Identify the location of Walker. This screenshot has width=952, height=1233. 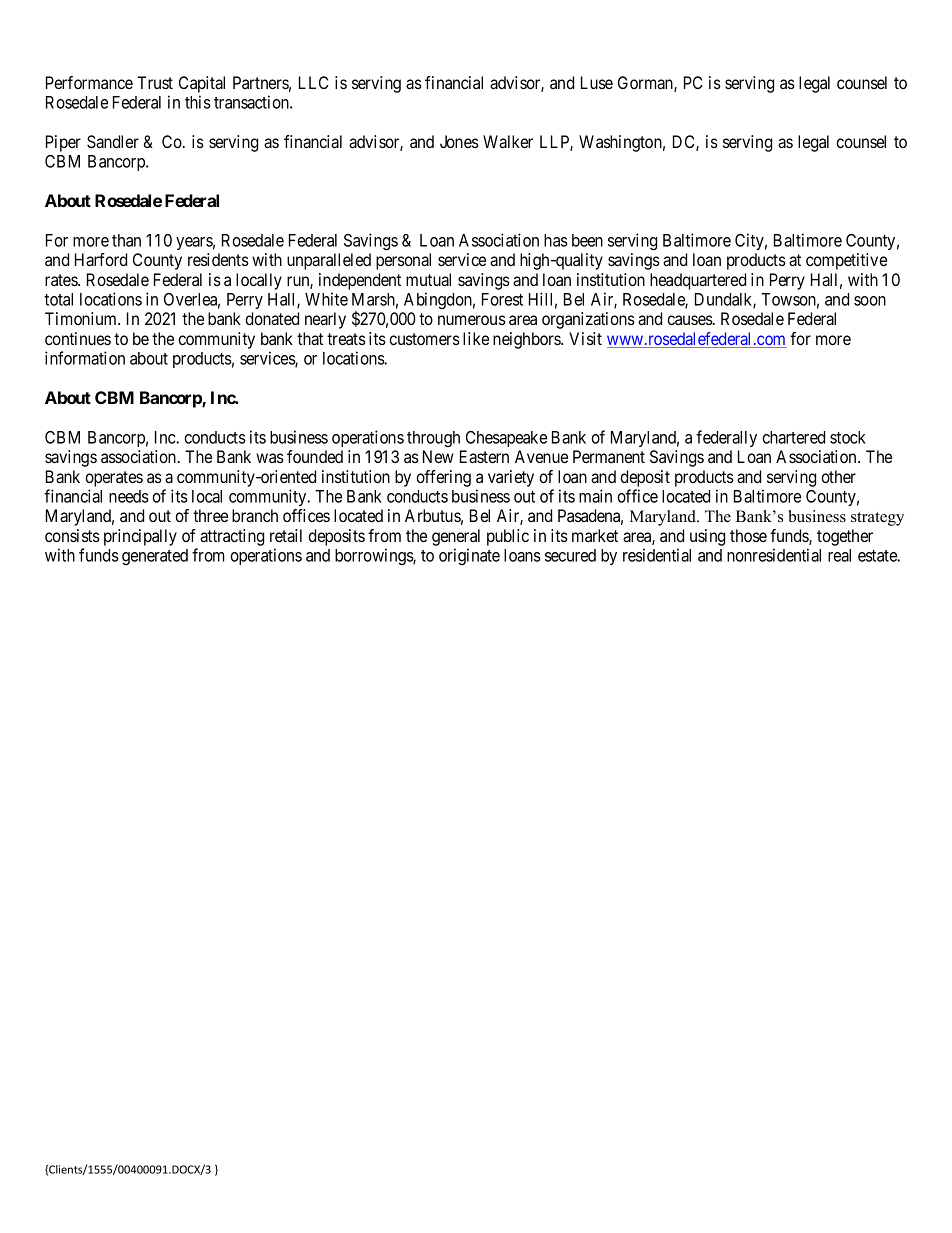
(508, 141).
